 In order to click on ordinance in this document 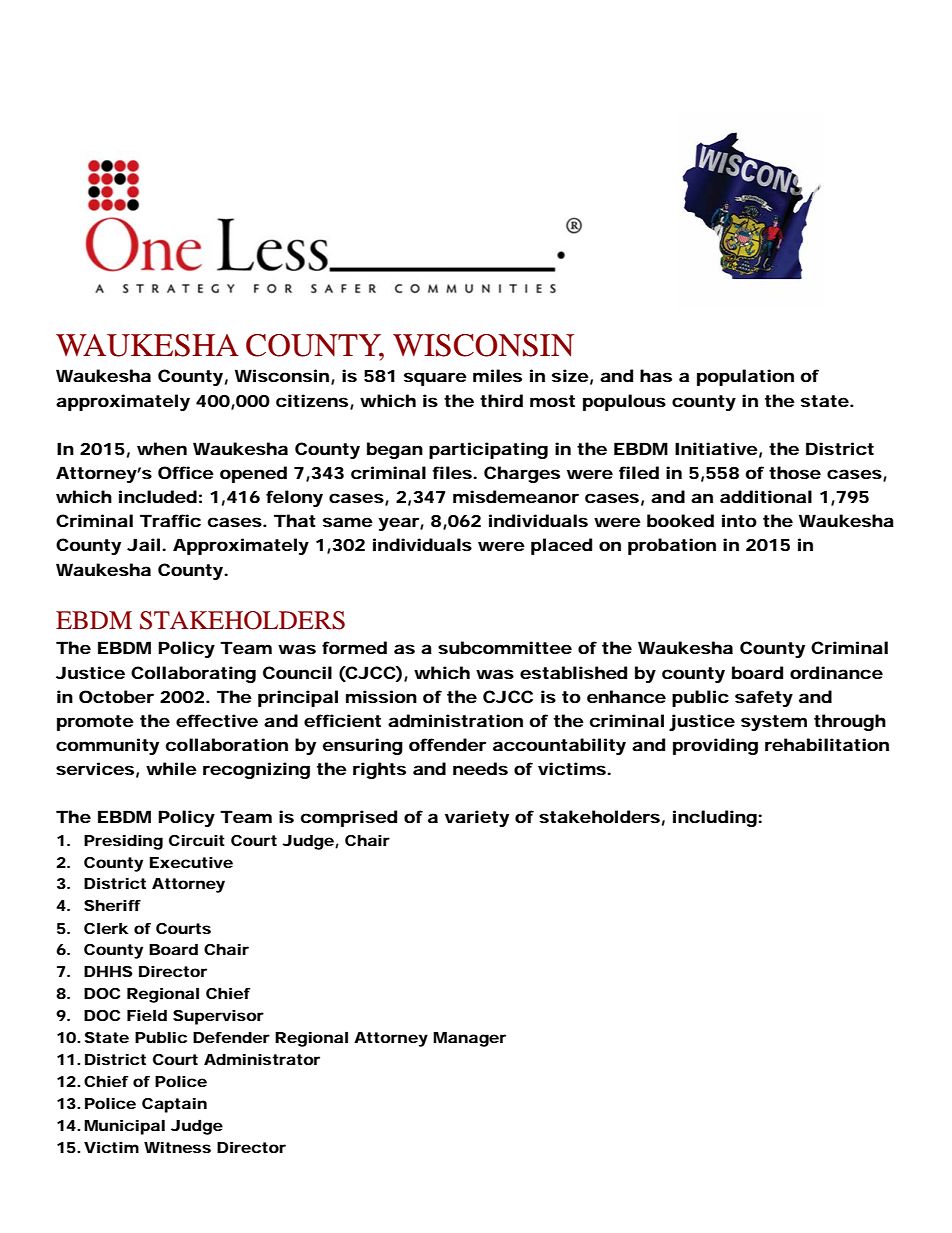, I will do `click(836, 672)`.
